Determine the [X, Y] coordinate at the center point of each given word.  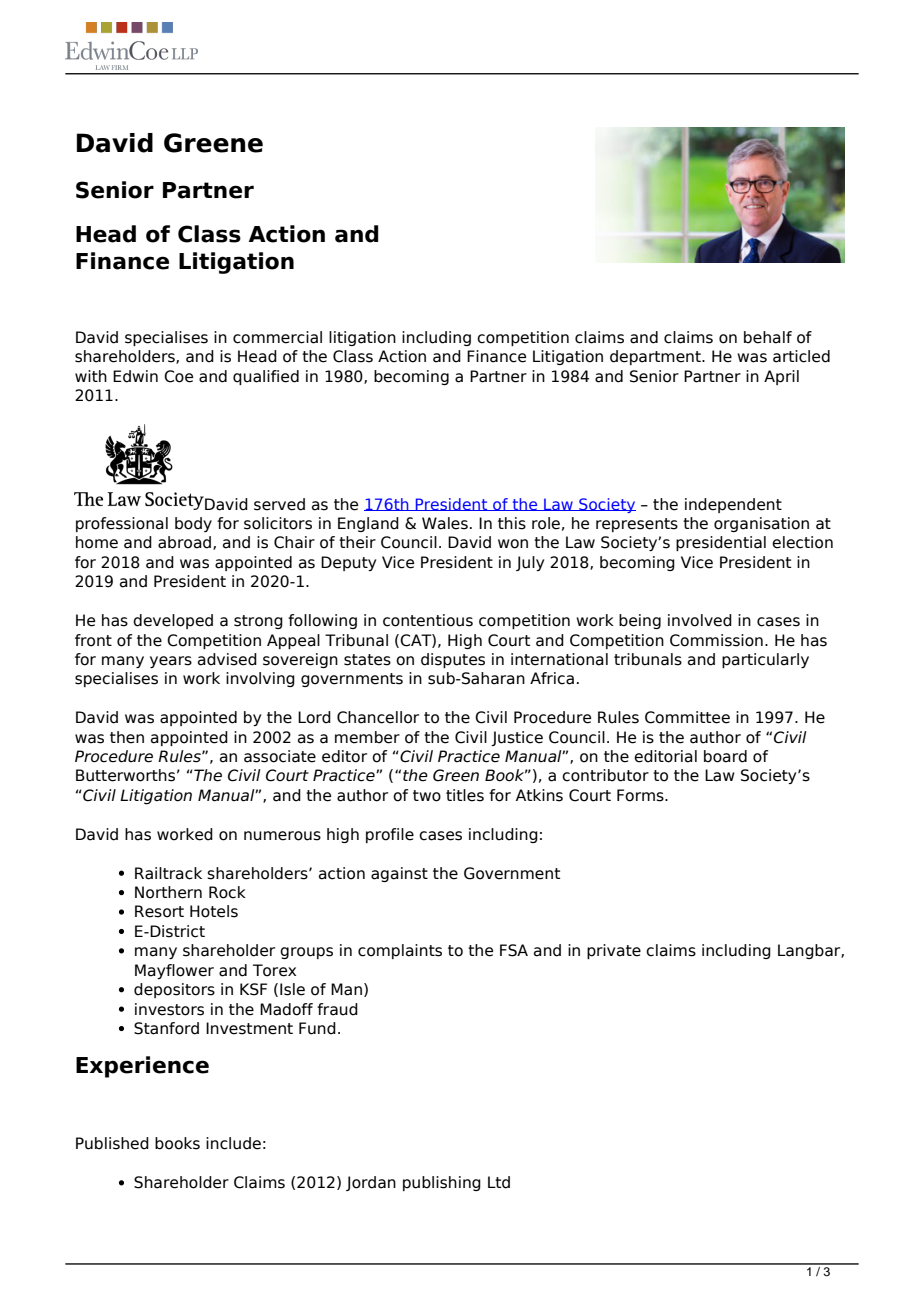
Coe [178, 376]
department [656, 357]
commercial [277, 337]
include [233, 1143]
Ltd [499, 1182]
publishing [442, 1183]
